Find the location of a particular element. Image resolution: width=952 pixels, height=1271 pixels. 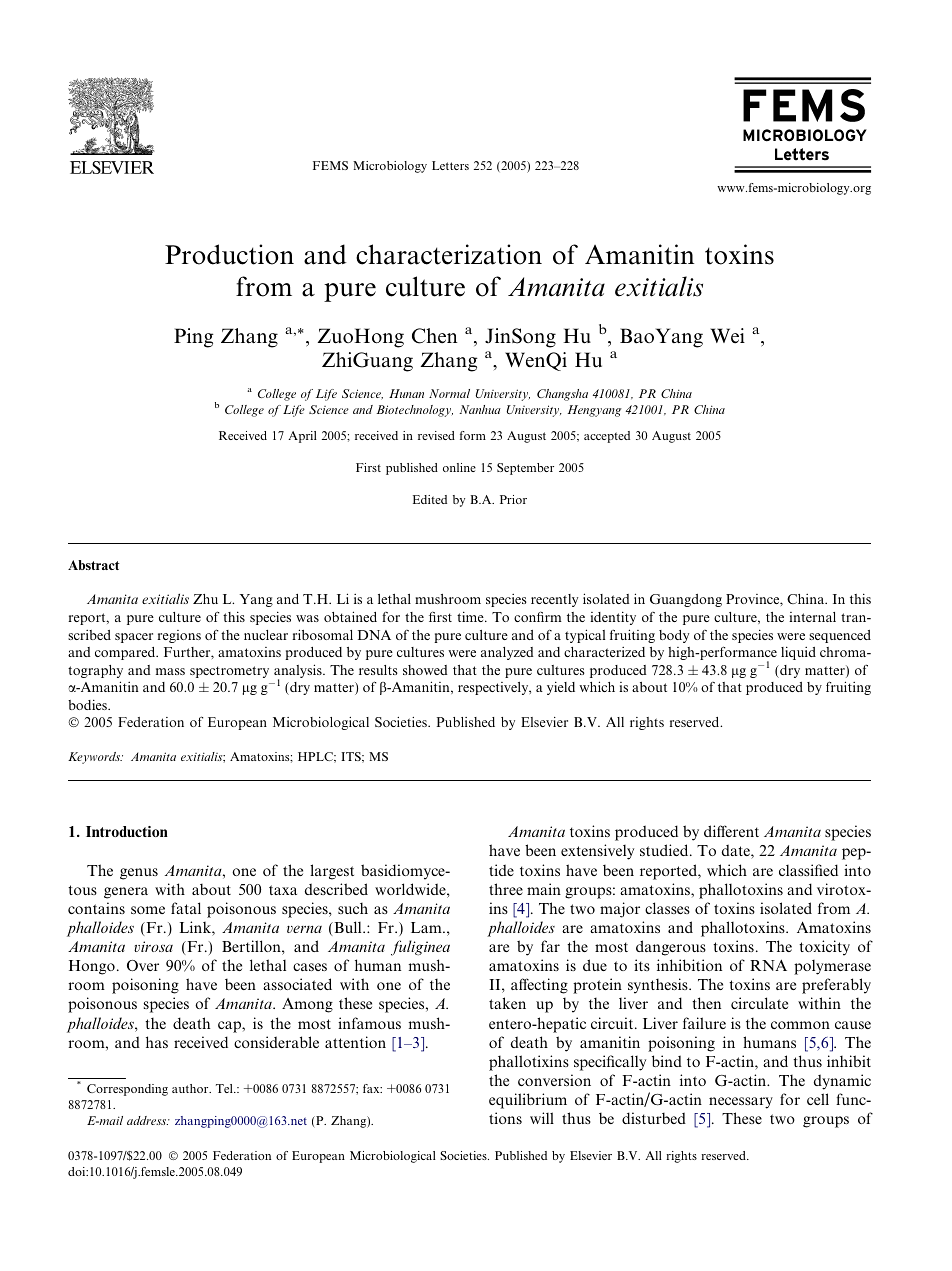

Introduction is located at coordinates (127, 831).
